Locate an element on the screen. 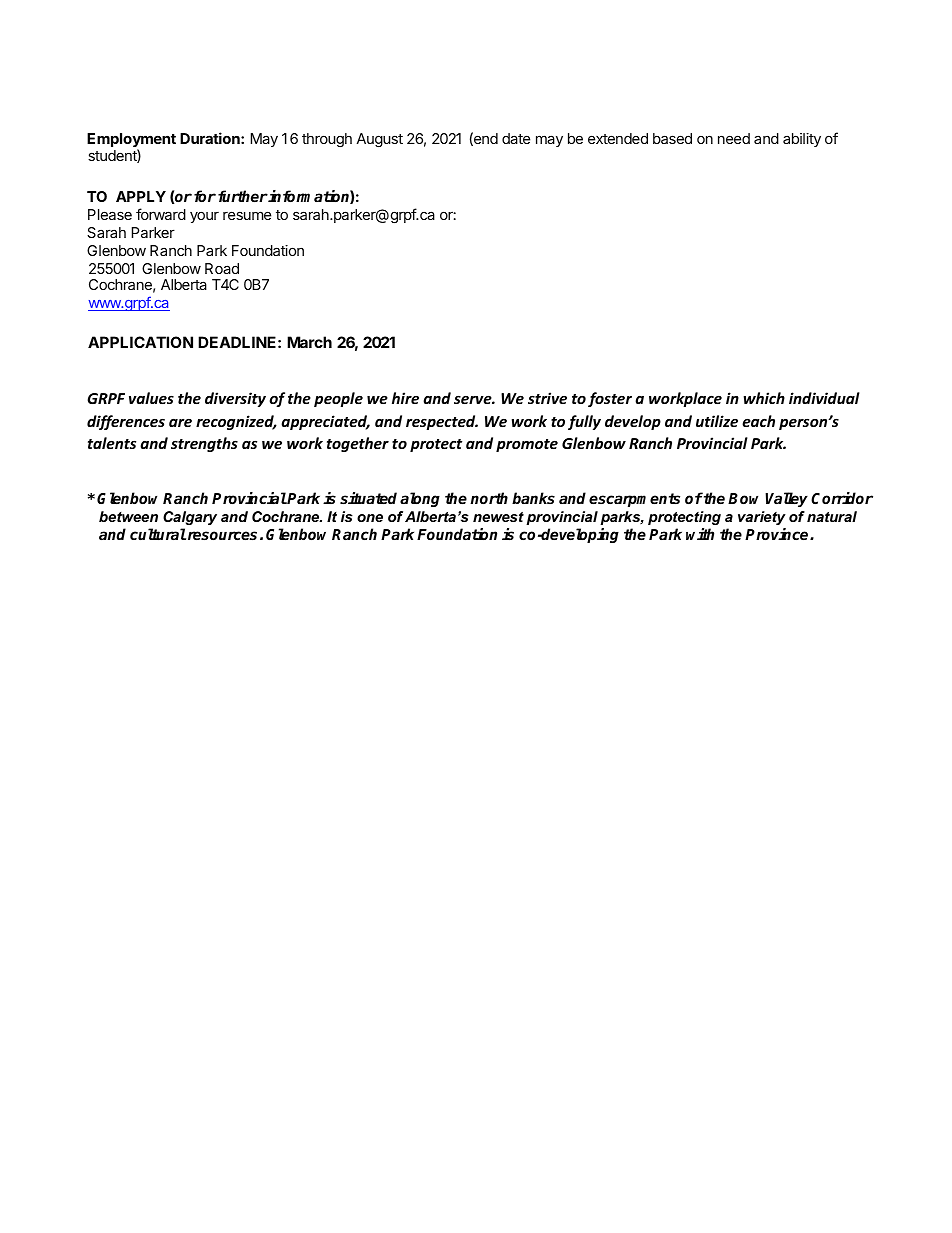  variety is located at coordinates (762, 518).
